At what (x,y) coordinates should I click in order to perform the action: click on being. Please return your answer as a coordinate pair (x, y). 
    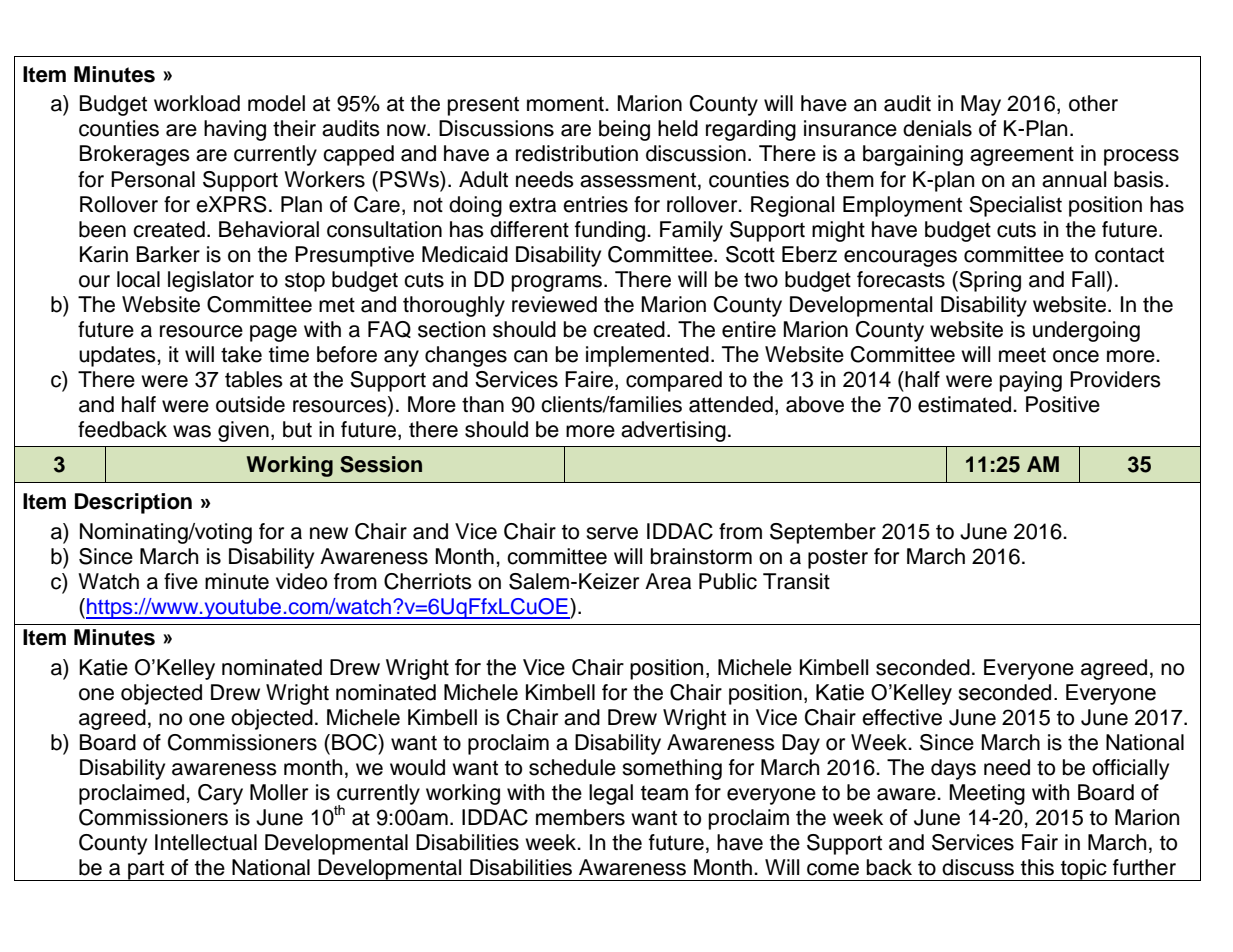
    Looking at the image, I should click on (624, 130).
